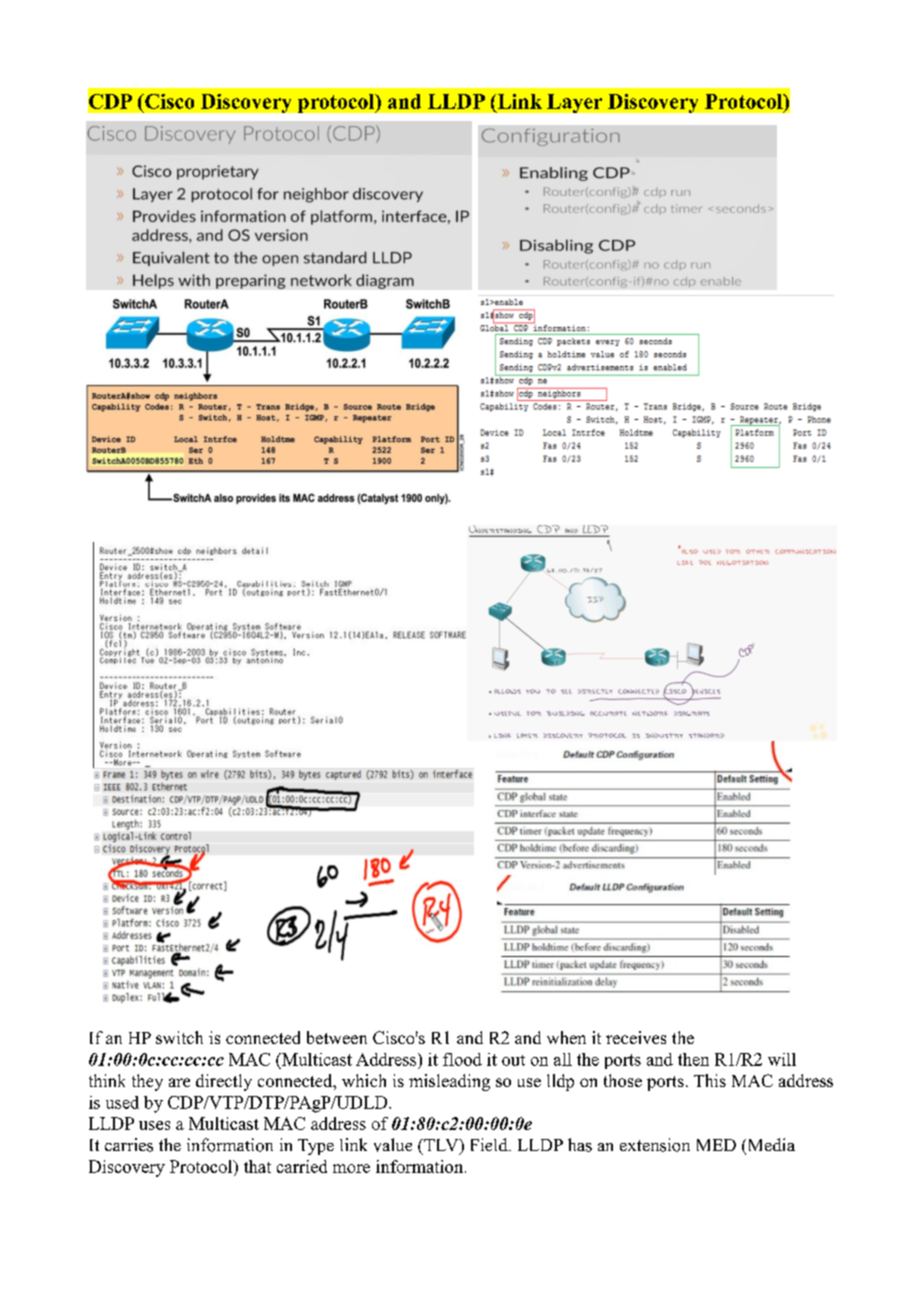 The image size is (924, 1308). Describe the element at coordinates (655, 1145) in the document. I see `extension` at that location.
